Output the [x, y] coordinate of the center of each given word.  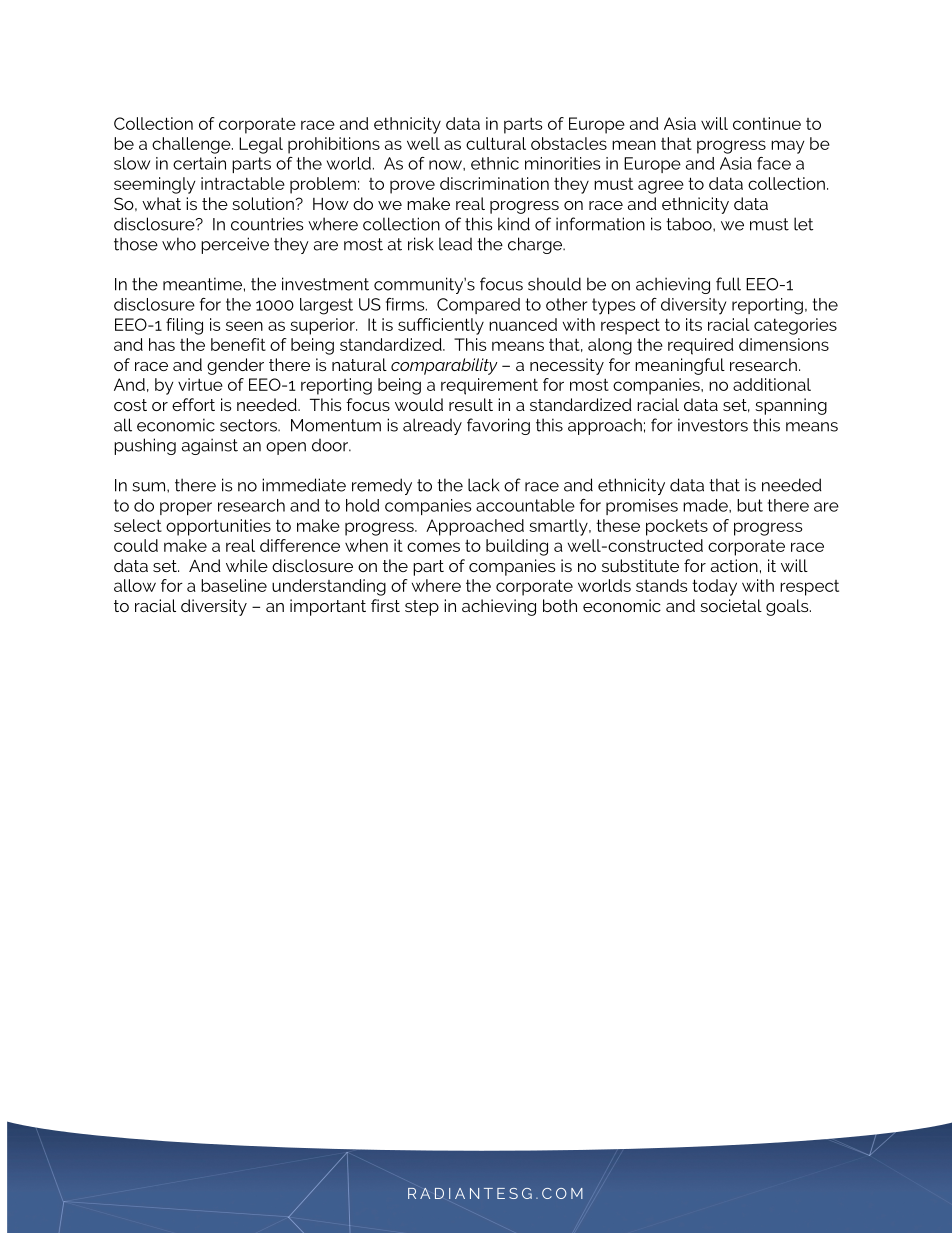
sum [150, 487]
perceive [235, 245]
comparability [444, 366]
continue [767, 123]
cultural [496, 143]
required [700, 346]
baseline [234, 585]
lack [483, 485]
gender [235, 366]
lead [455, 244]
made [706, 505]
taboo [690, 224]
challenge [192, 145]
